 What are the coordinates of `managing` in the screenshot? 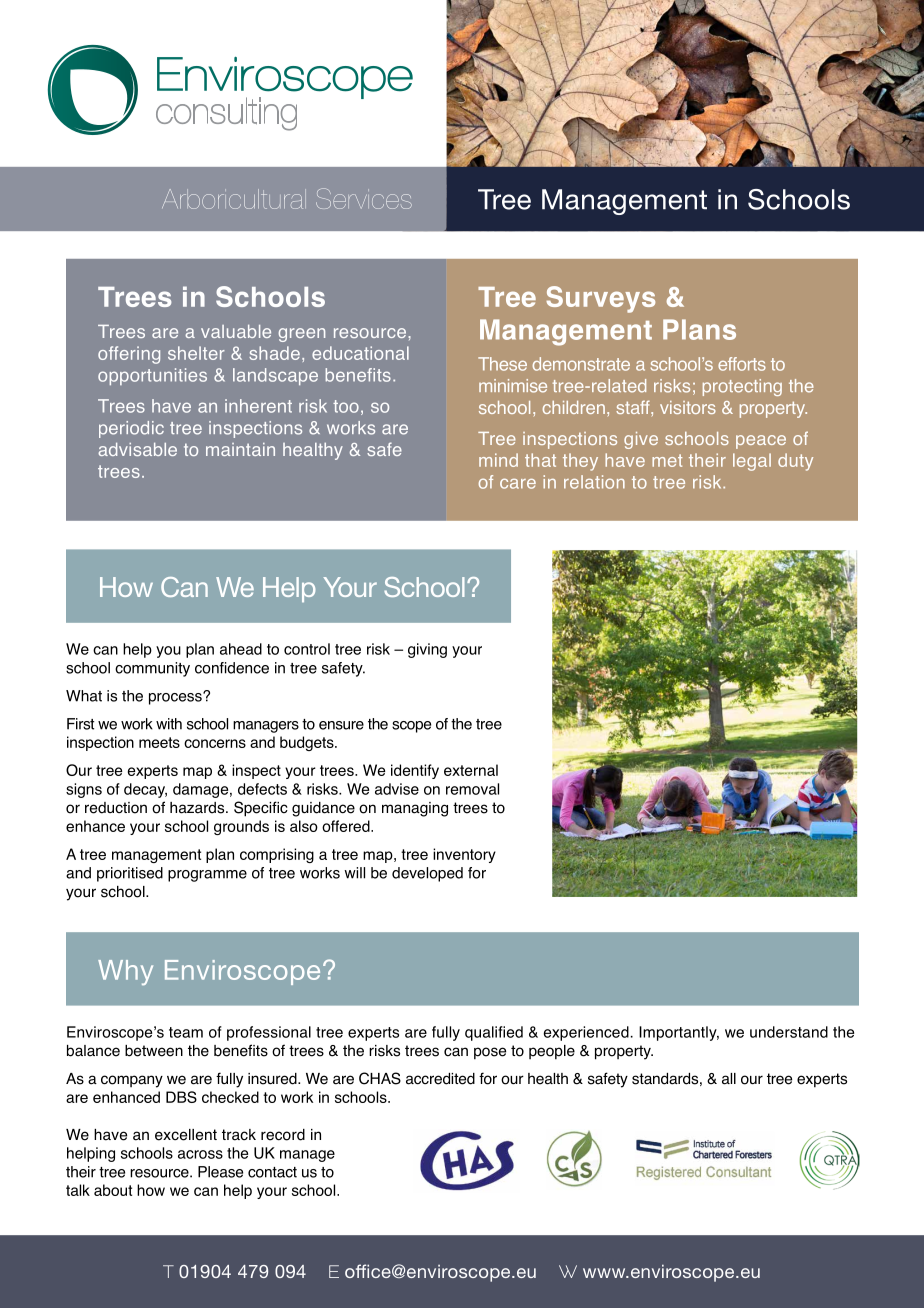 It's located at (415, 809).
